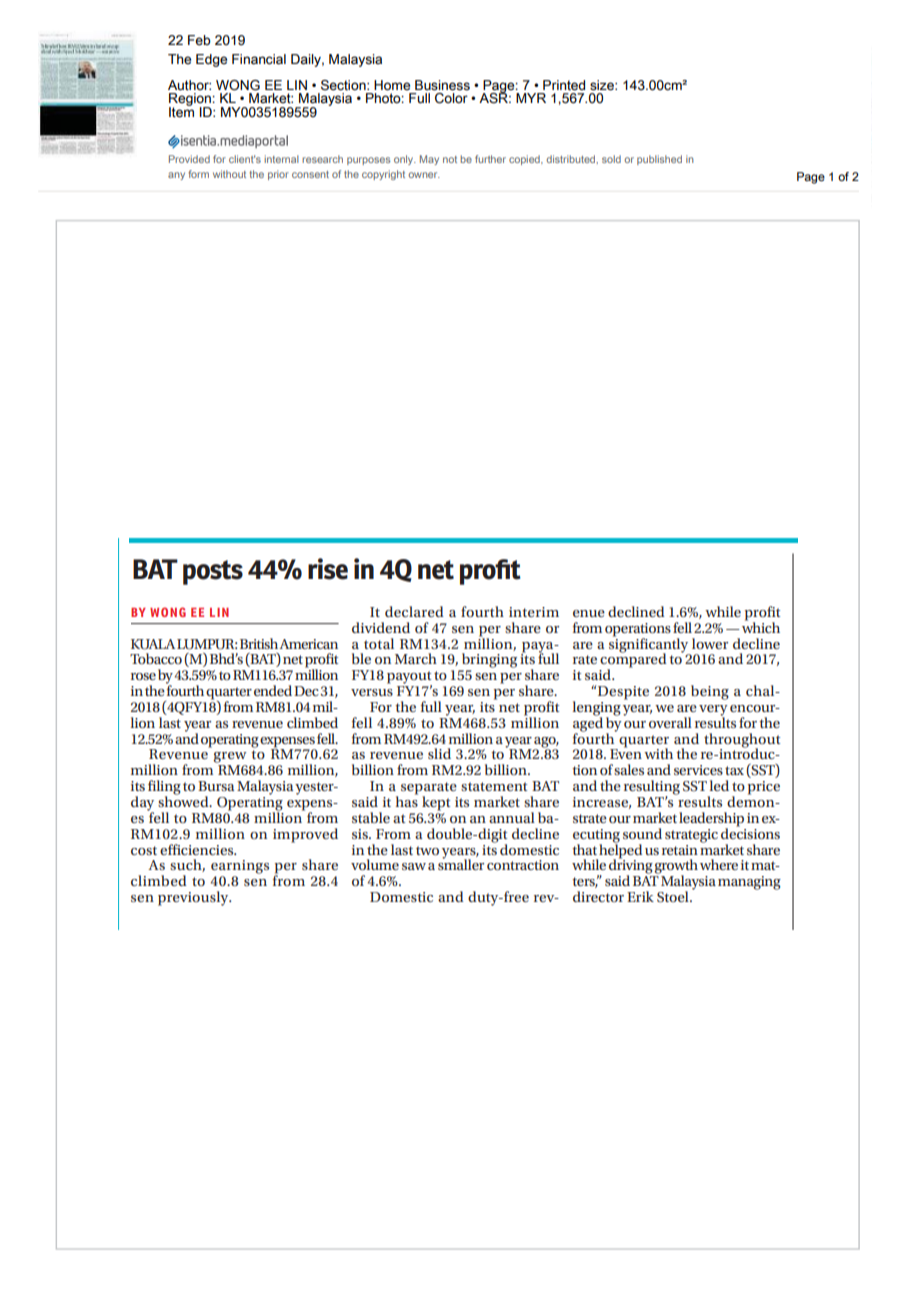 Image resolution: width=917 pixels, height=1316 pixels. I want to click on lower, so click(710, 643).
